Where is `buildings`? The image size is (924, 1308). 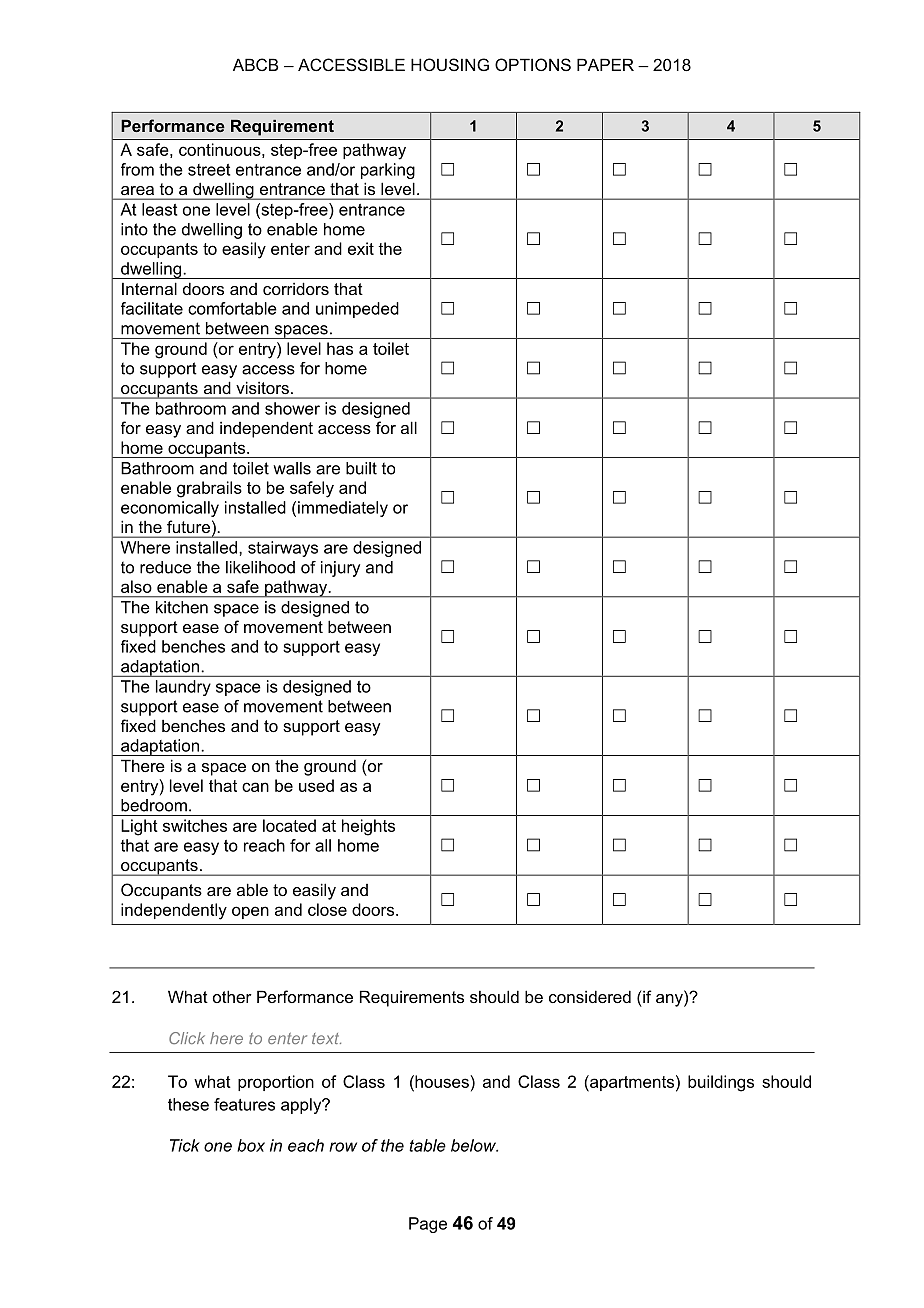
buildings is located at coordinates (721, 1083).
